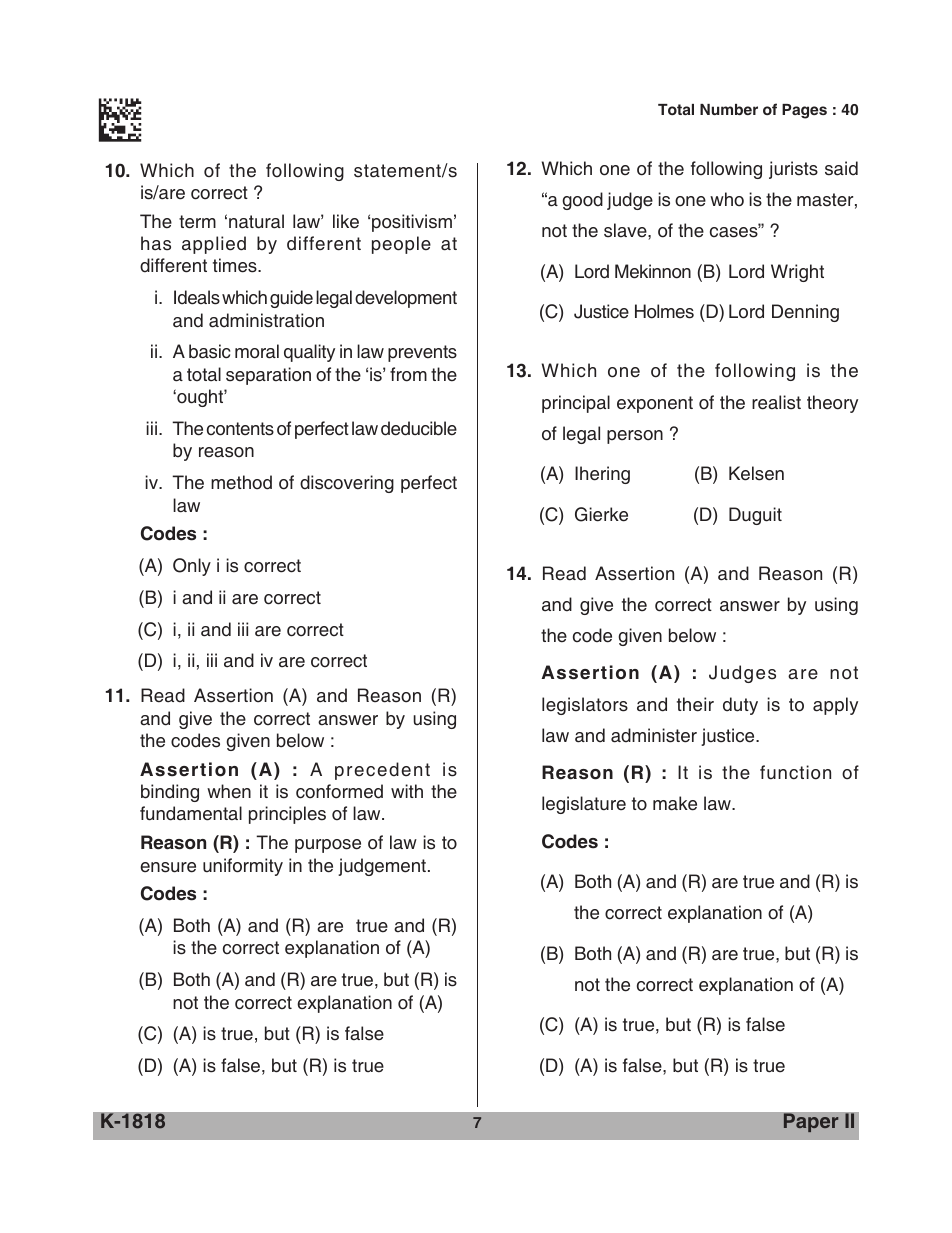 The image size is (952, 1233). What do you see at coordinates (740, 706) in the document?
I see `duty` at bounding box center [740, 706].
